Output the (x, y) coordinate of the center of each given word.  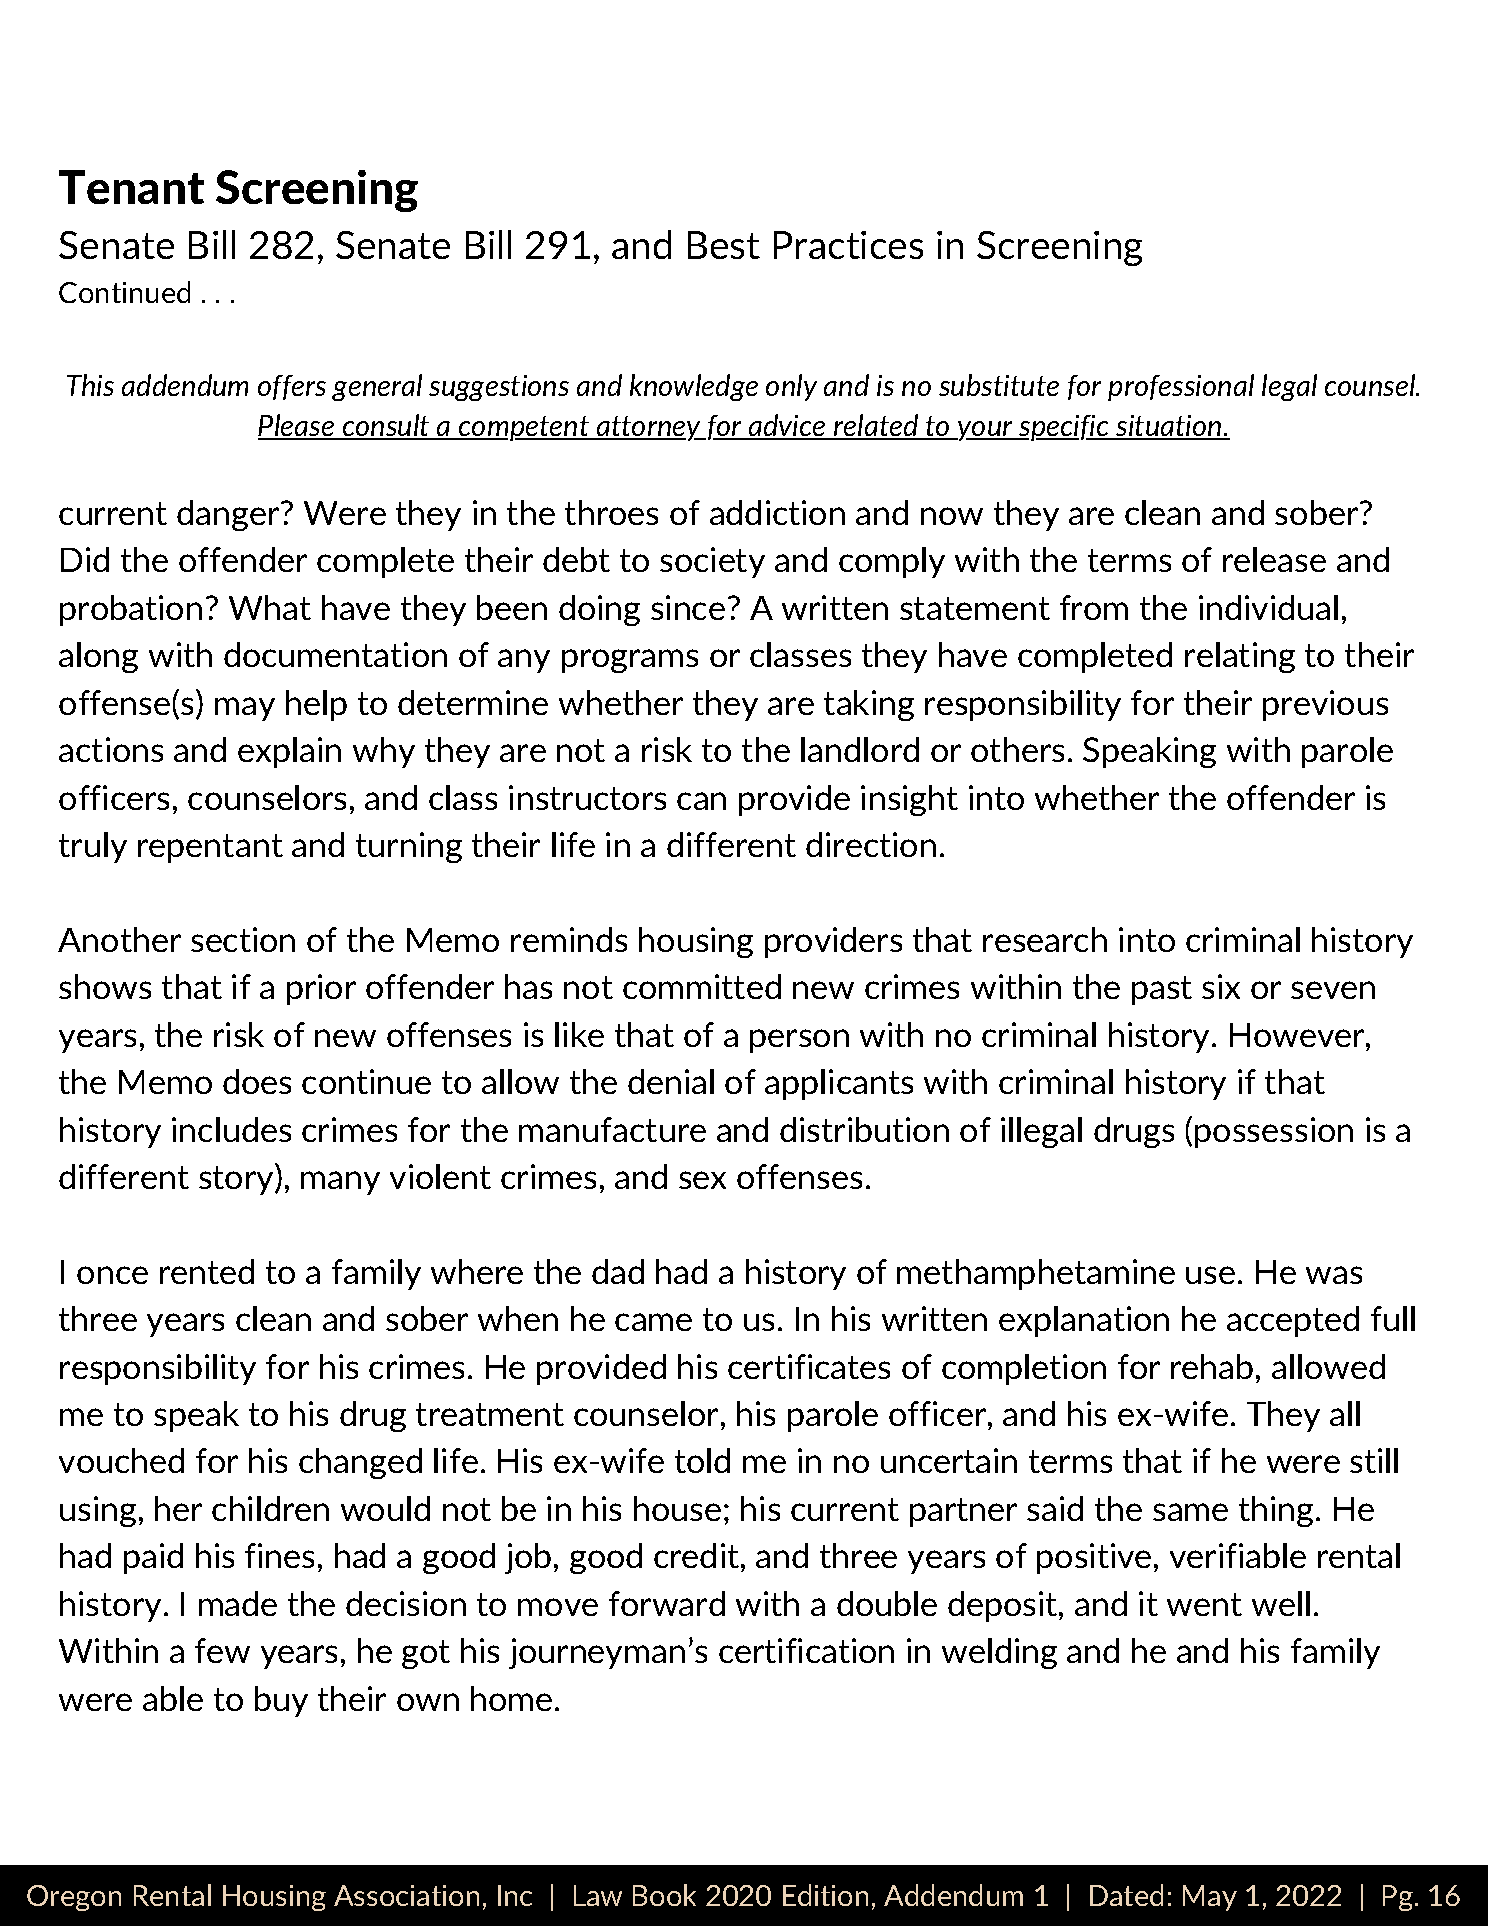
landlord (860, 749)
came (653, 1322)
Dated (1126, 1895)
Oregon (74, 1898)
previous (1325, 705)
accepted (1293, 1321)
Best (724, 245)
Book (664, 1895)
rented (207, 1271)
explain (289, 752)
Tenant (131, 187)
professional (1181, 387)
